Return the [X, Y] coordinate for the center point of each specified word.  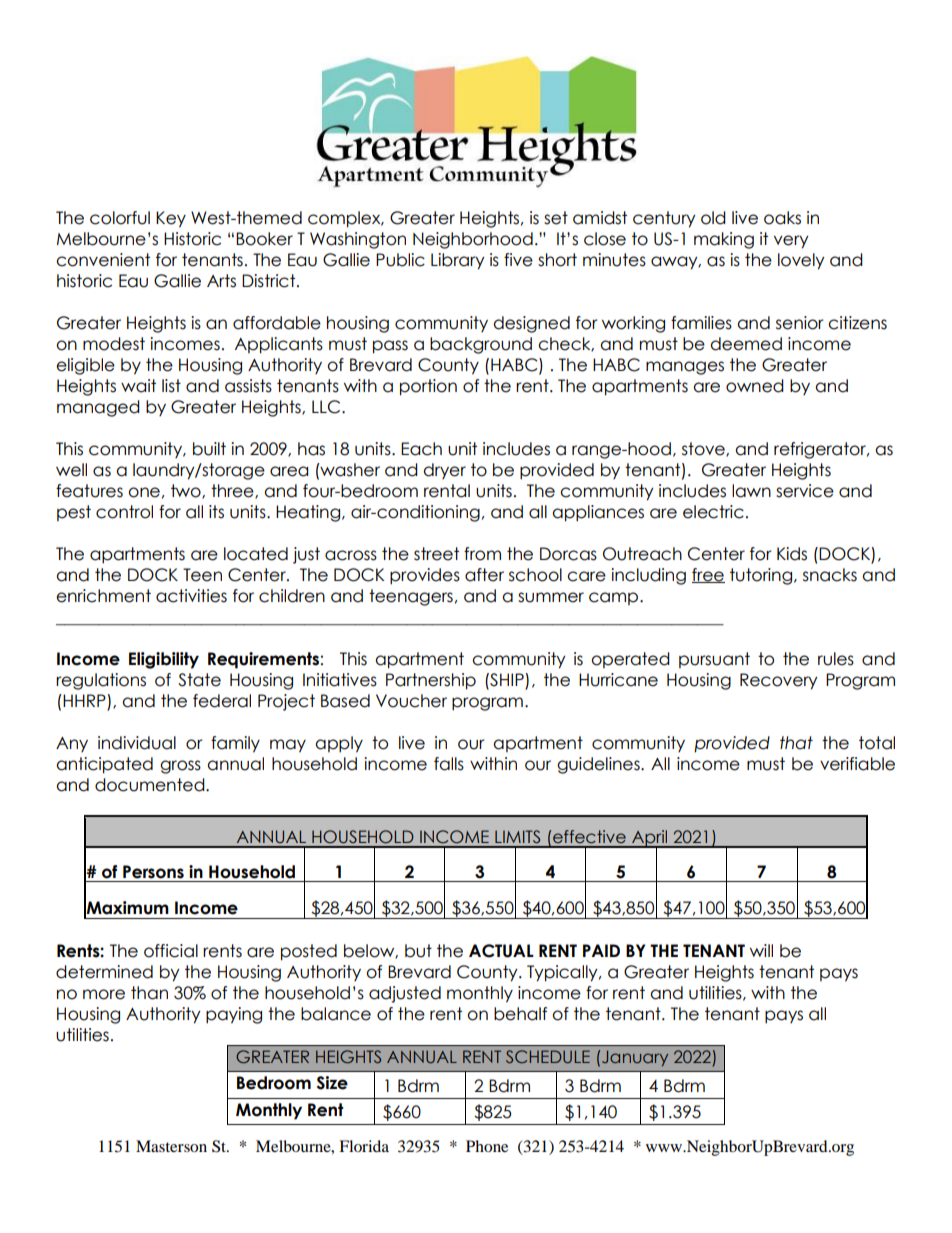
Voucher [411, 701]
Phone [487, 1146]
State [199, 680]
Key [171, 219]
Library [458, 261]
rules [836, 659]
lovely [801, 261]
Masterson [171, 1146]
